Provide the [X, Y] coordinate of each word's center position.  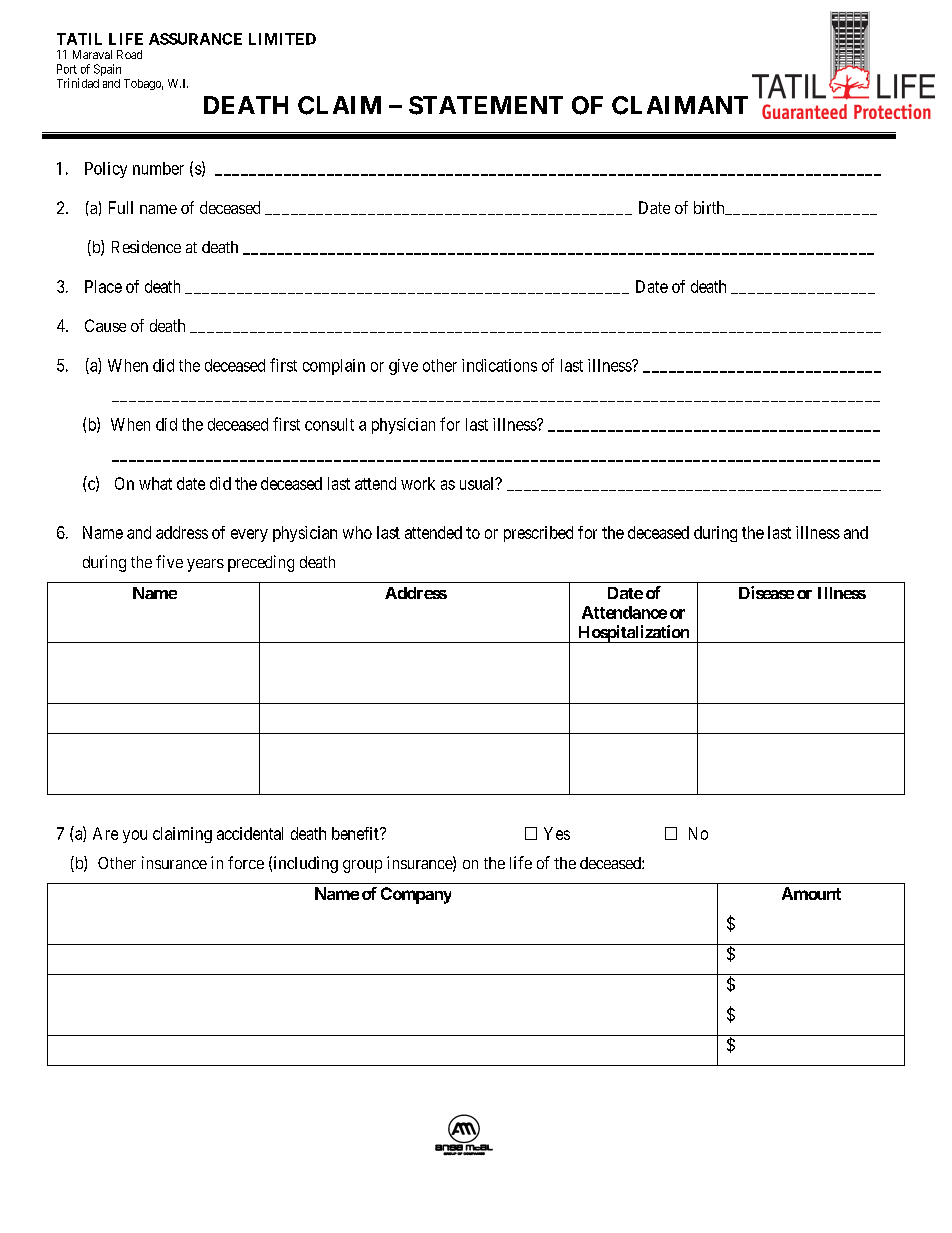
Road [129, 54]
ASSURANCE [195, 39]
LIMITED [282, 39]
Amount [811, 893]
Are [105, 833]
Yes [557, 833]
